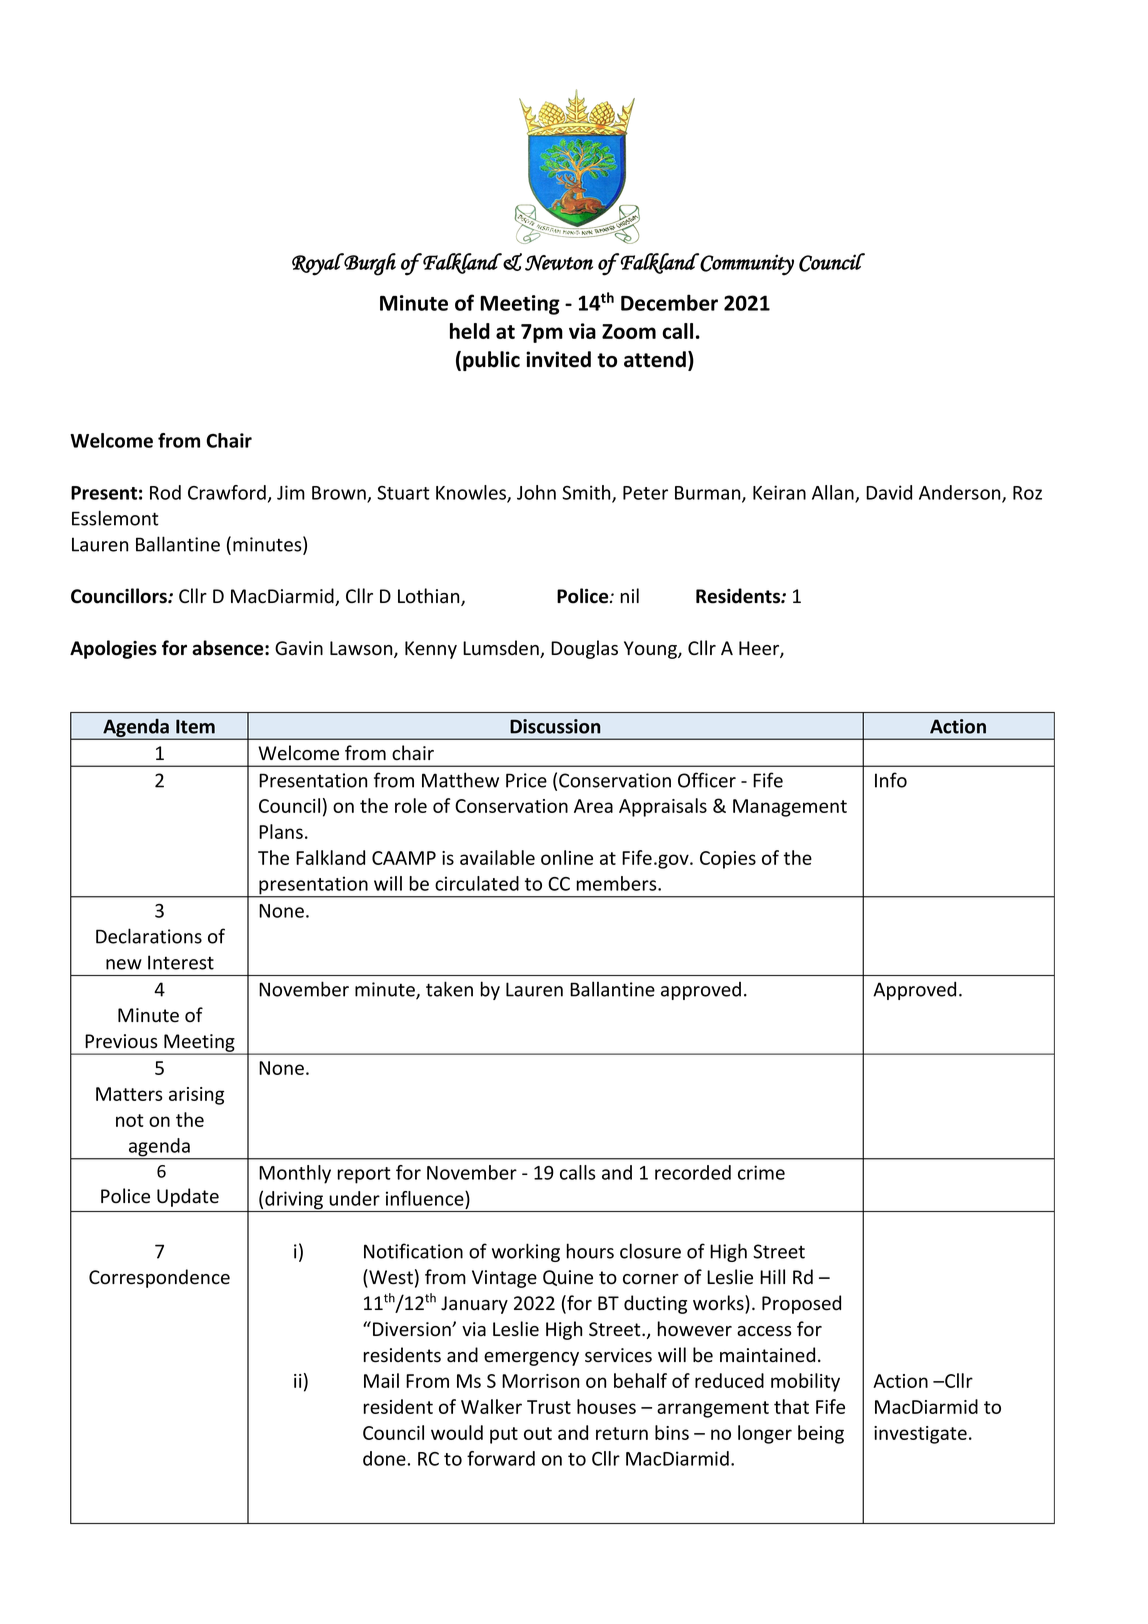 The image size is (1148, 1624). I want to click on Newton, so click(559, 263).
